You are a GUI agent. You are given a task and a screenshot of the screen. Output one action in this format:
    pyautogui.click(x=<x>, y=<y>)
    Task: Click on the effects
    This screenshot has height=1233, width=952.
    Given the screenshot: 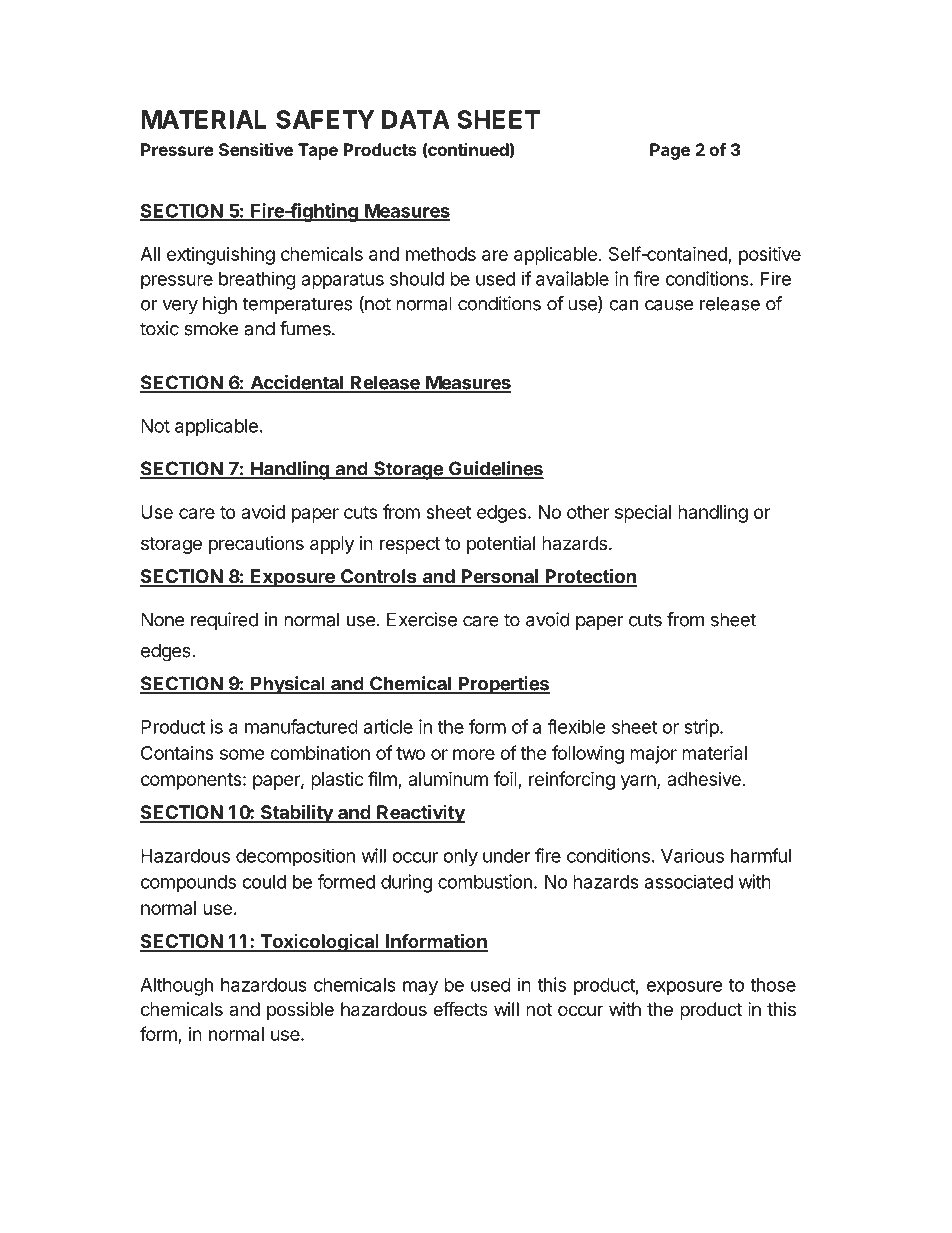 What is the action you would take?
    pyautogui.click(x=460, y=1008)
